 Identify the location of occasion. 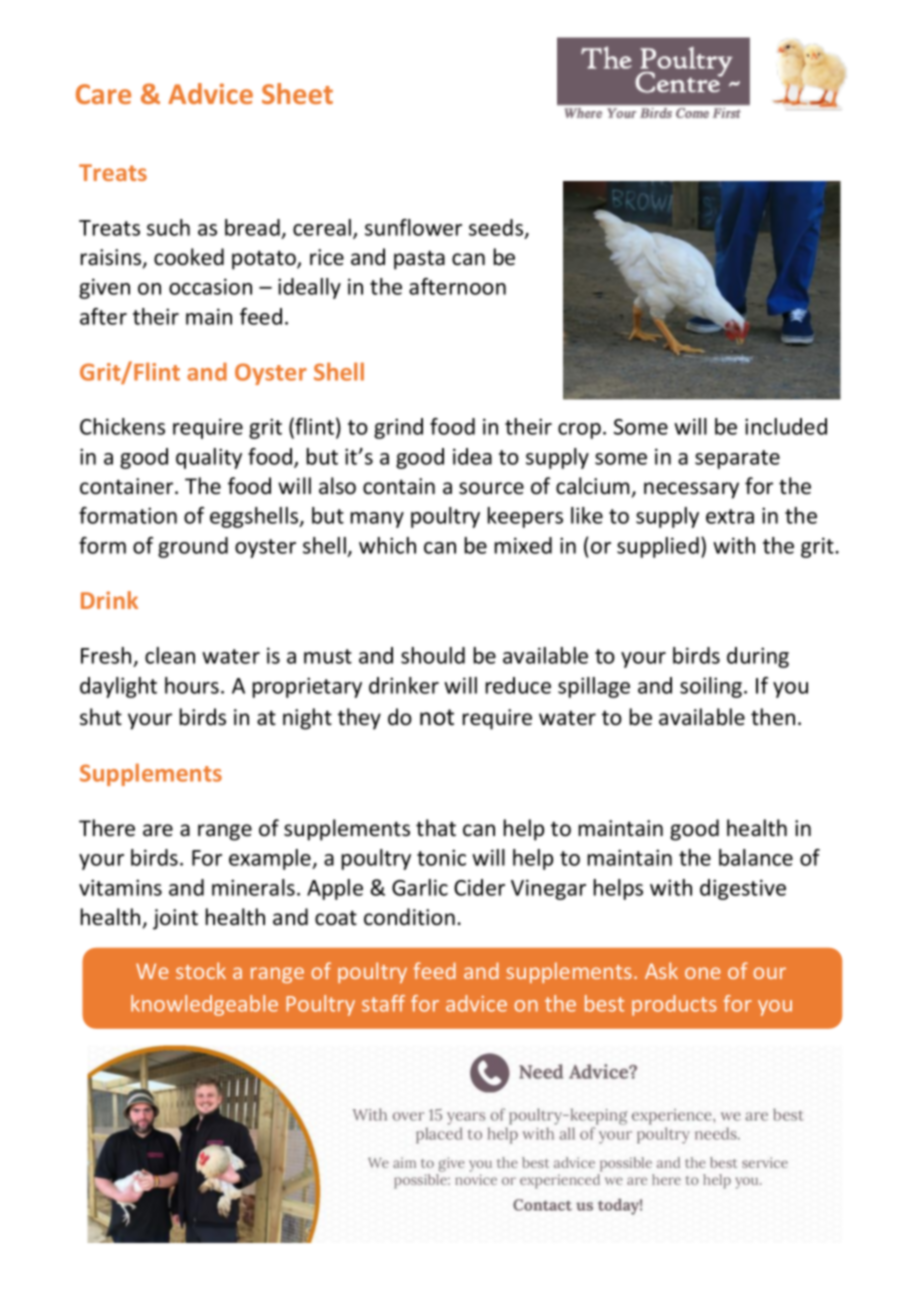
(210, 286).
